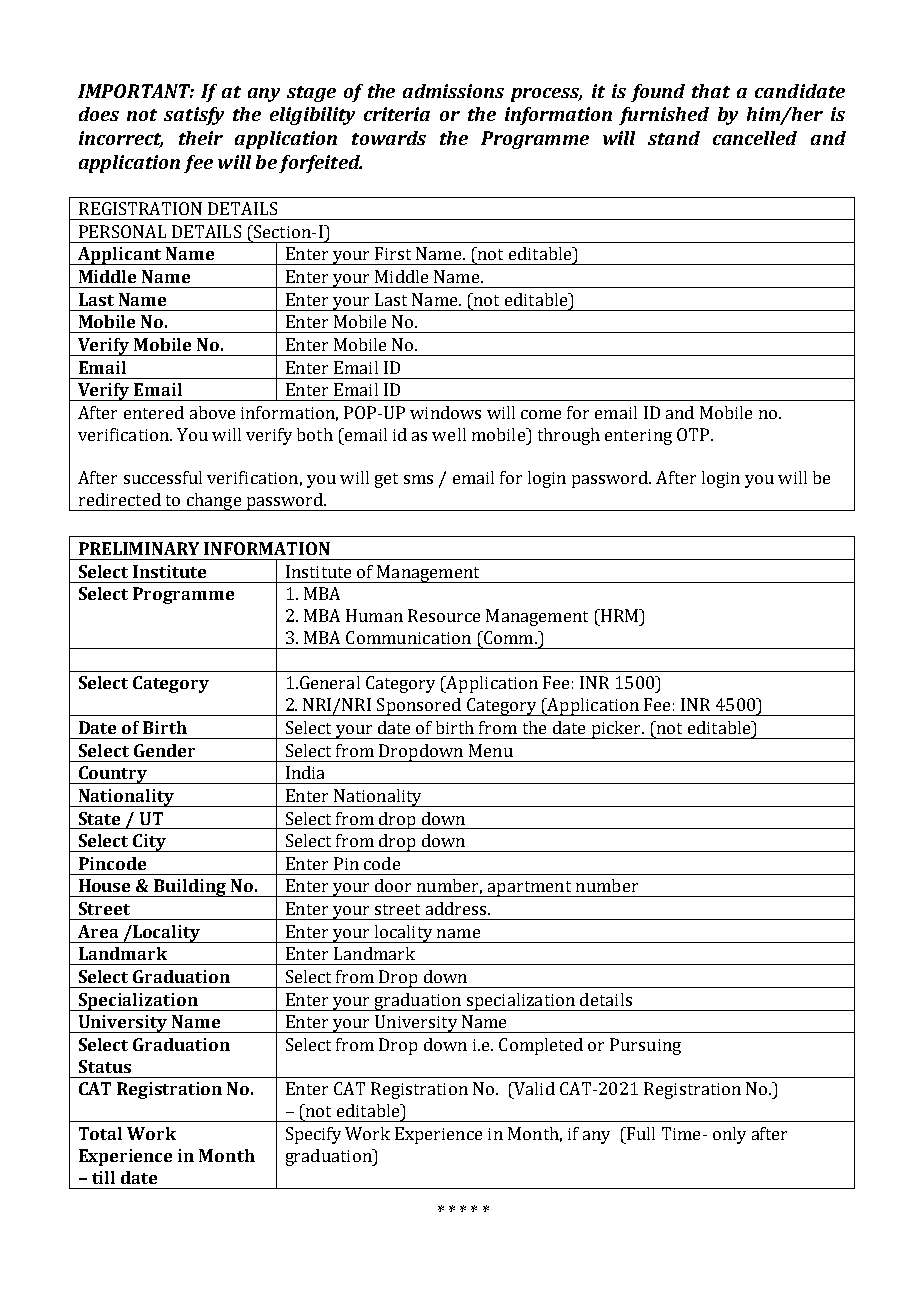 This screenshot has height=1308, width=924. What do you see at coordinates (313, 1135) in the screenshot?
I see `Specify` at bounding box center [313, 1135].
